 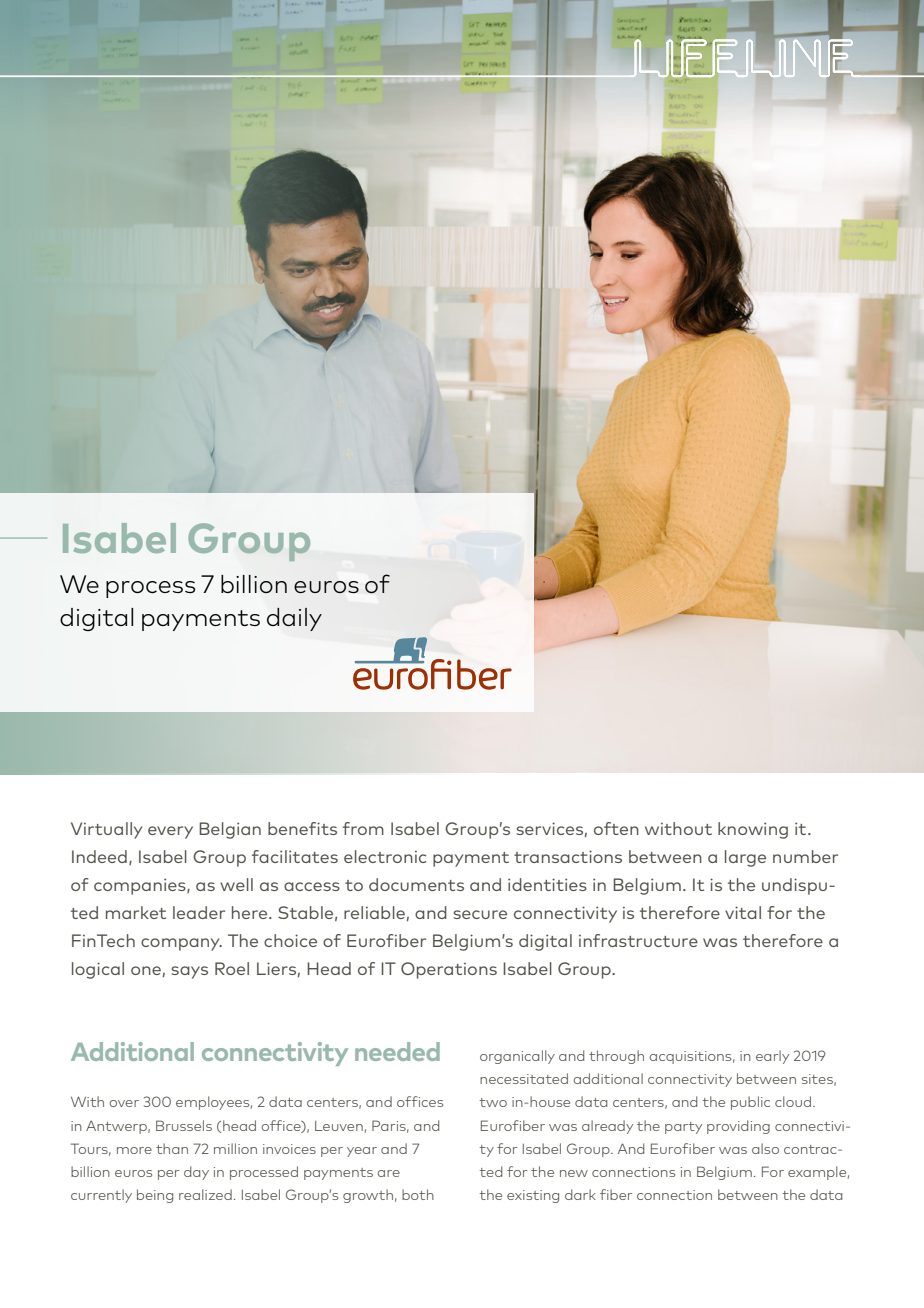 What do you see at coordinates (199, 912) in the page?
I see `leader` at bounding box center [199, 912].
